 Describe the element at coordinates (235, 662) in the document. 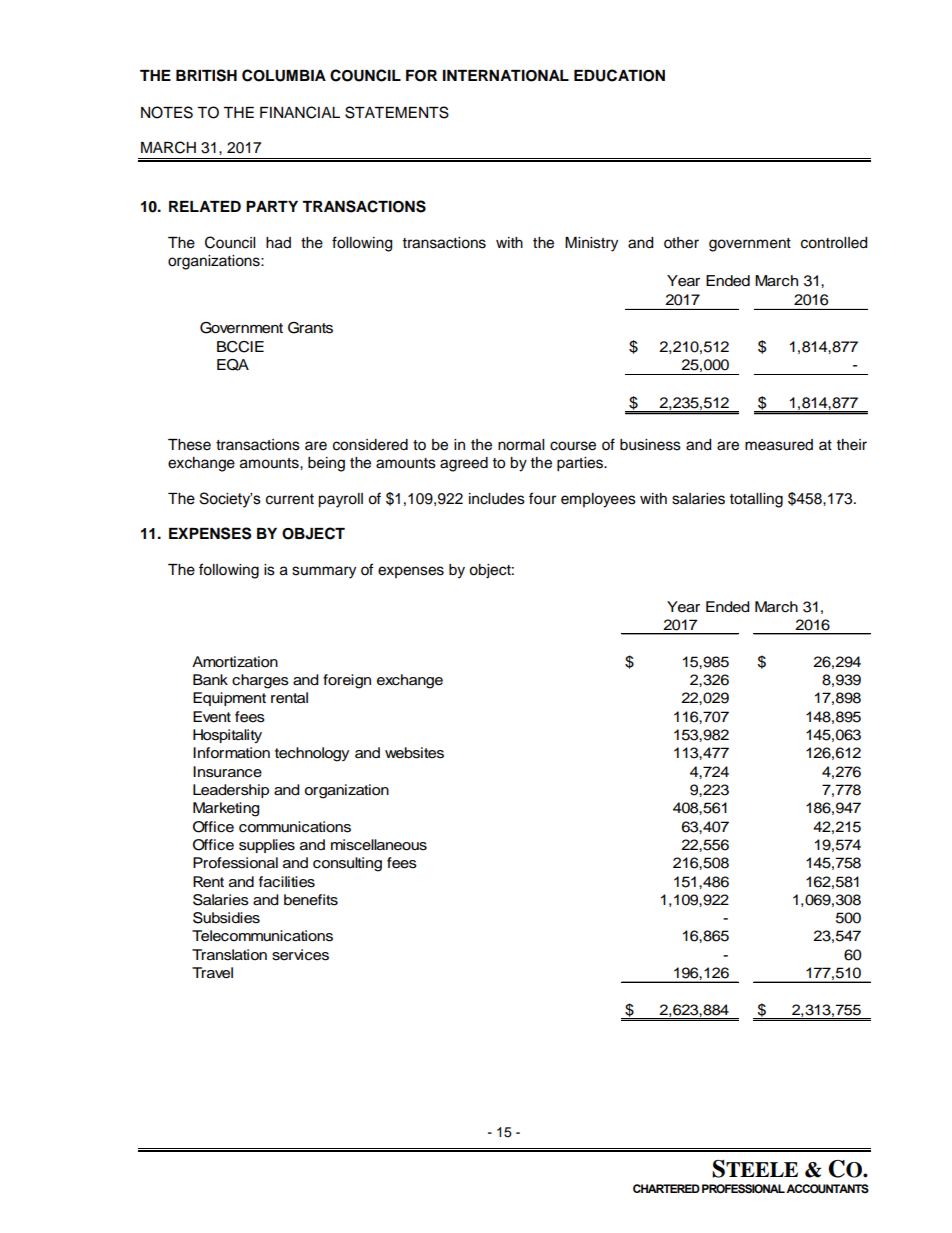

I see `Amortization` at that location.
